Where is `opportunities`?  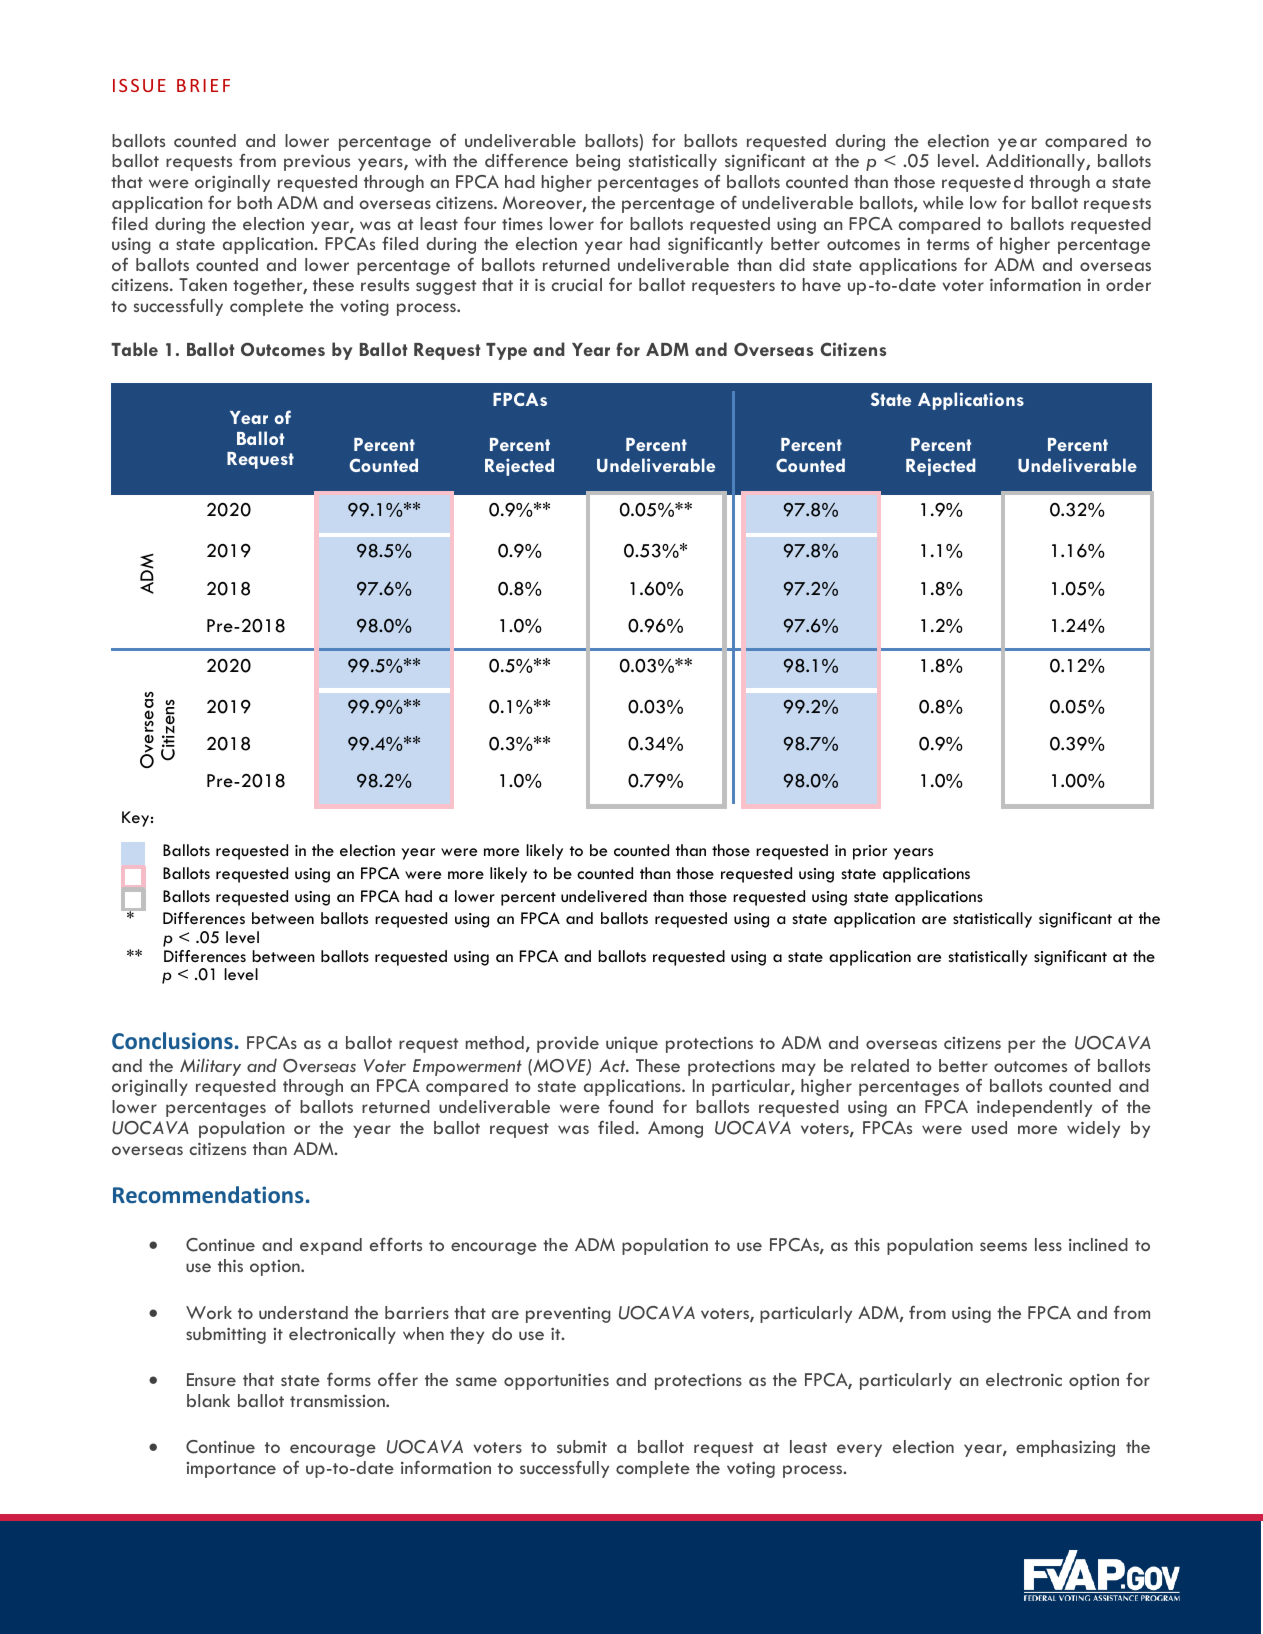
opportunities is located at coordinates (556, 1381).
